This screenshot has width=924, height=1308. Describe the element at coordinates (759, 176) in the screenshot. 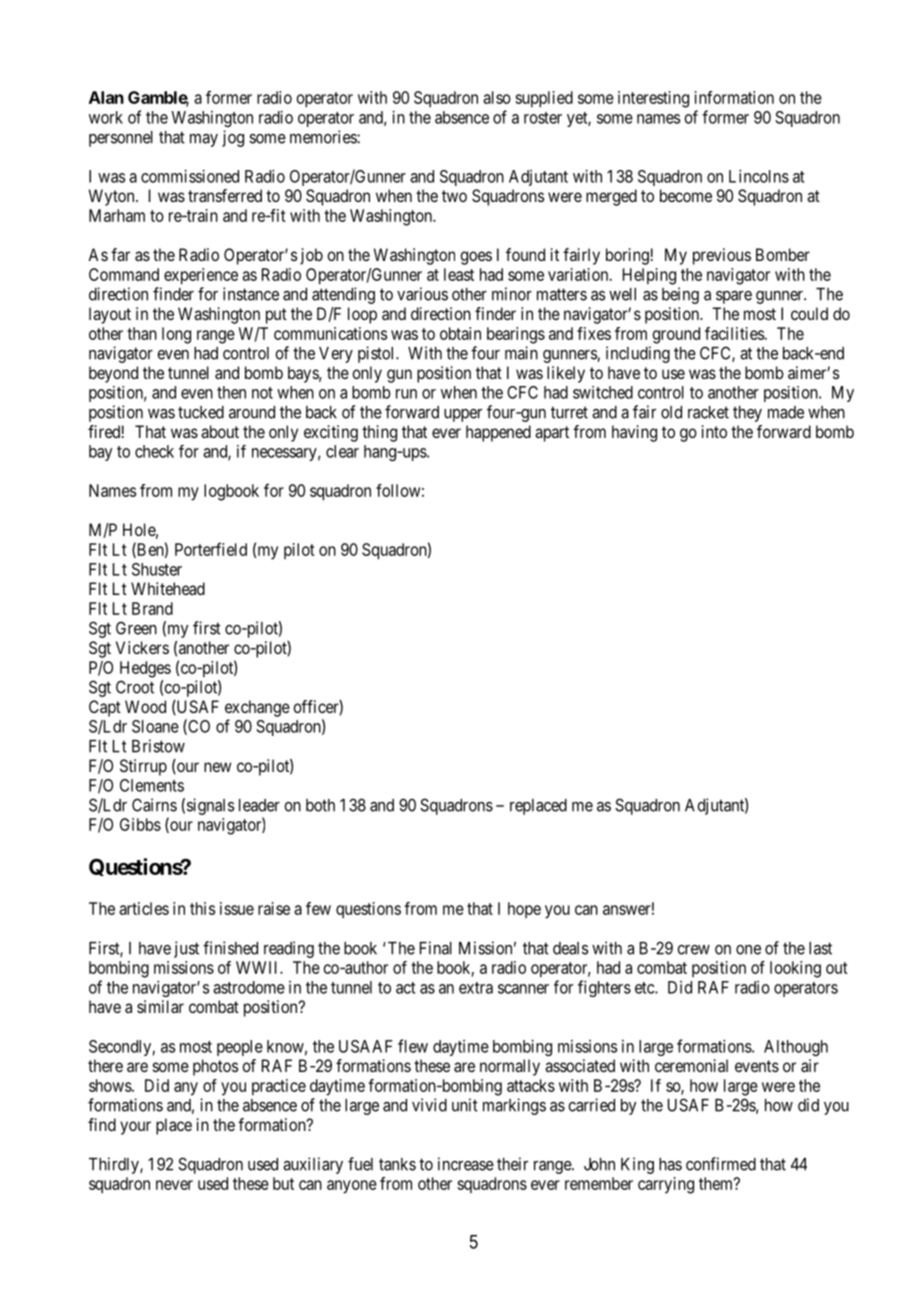

I see `Lincolns` at that location.
